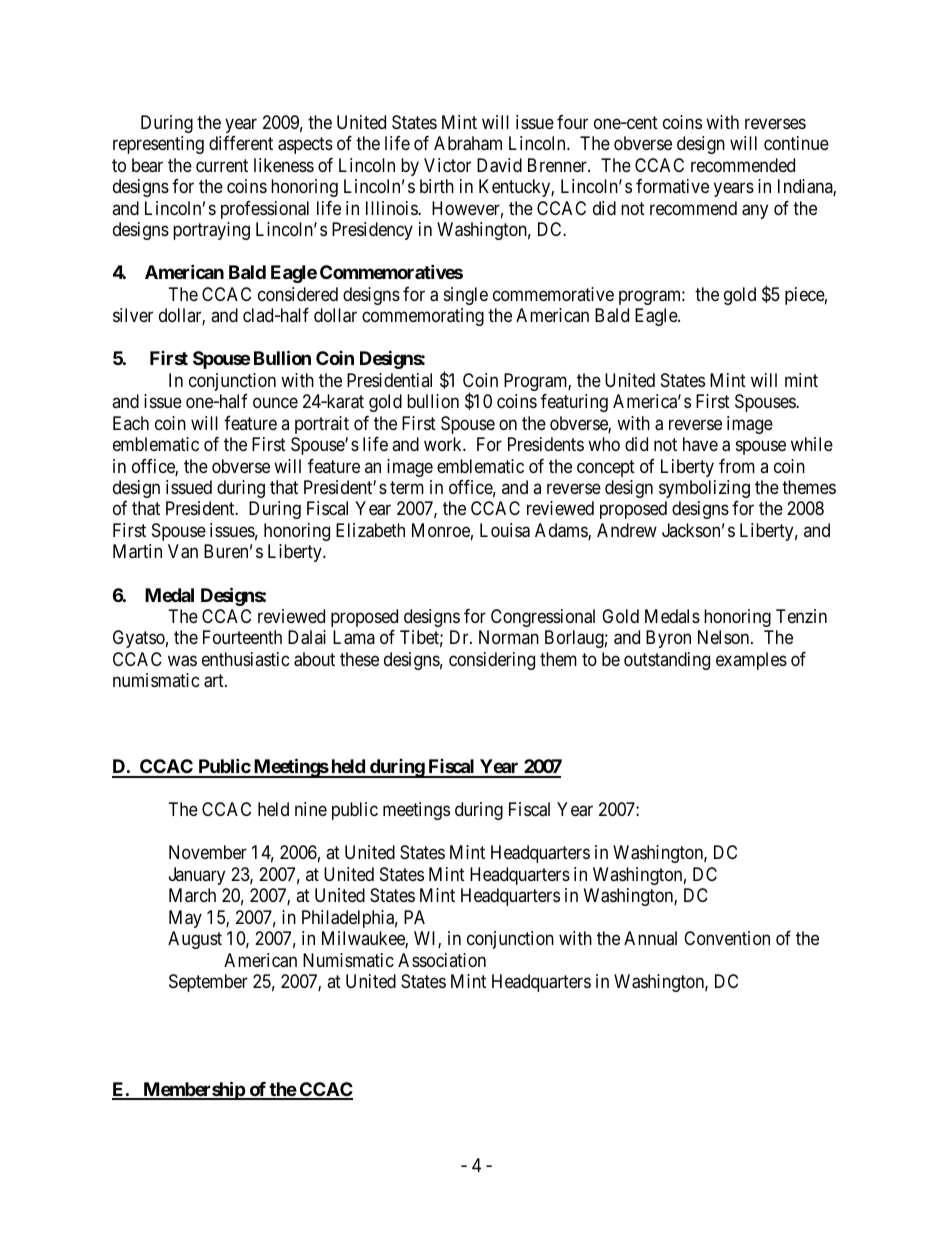 The image size is (952, 1233). What do you see at coordinates (727, 938) in the screenshot?
I see `Convention` at bounding box center [727, 938].
